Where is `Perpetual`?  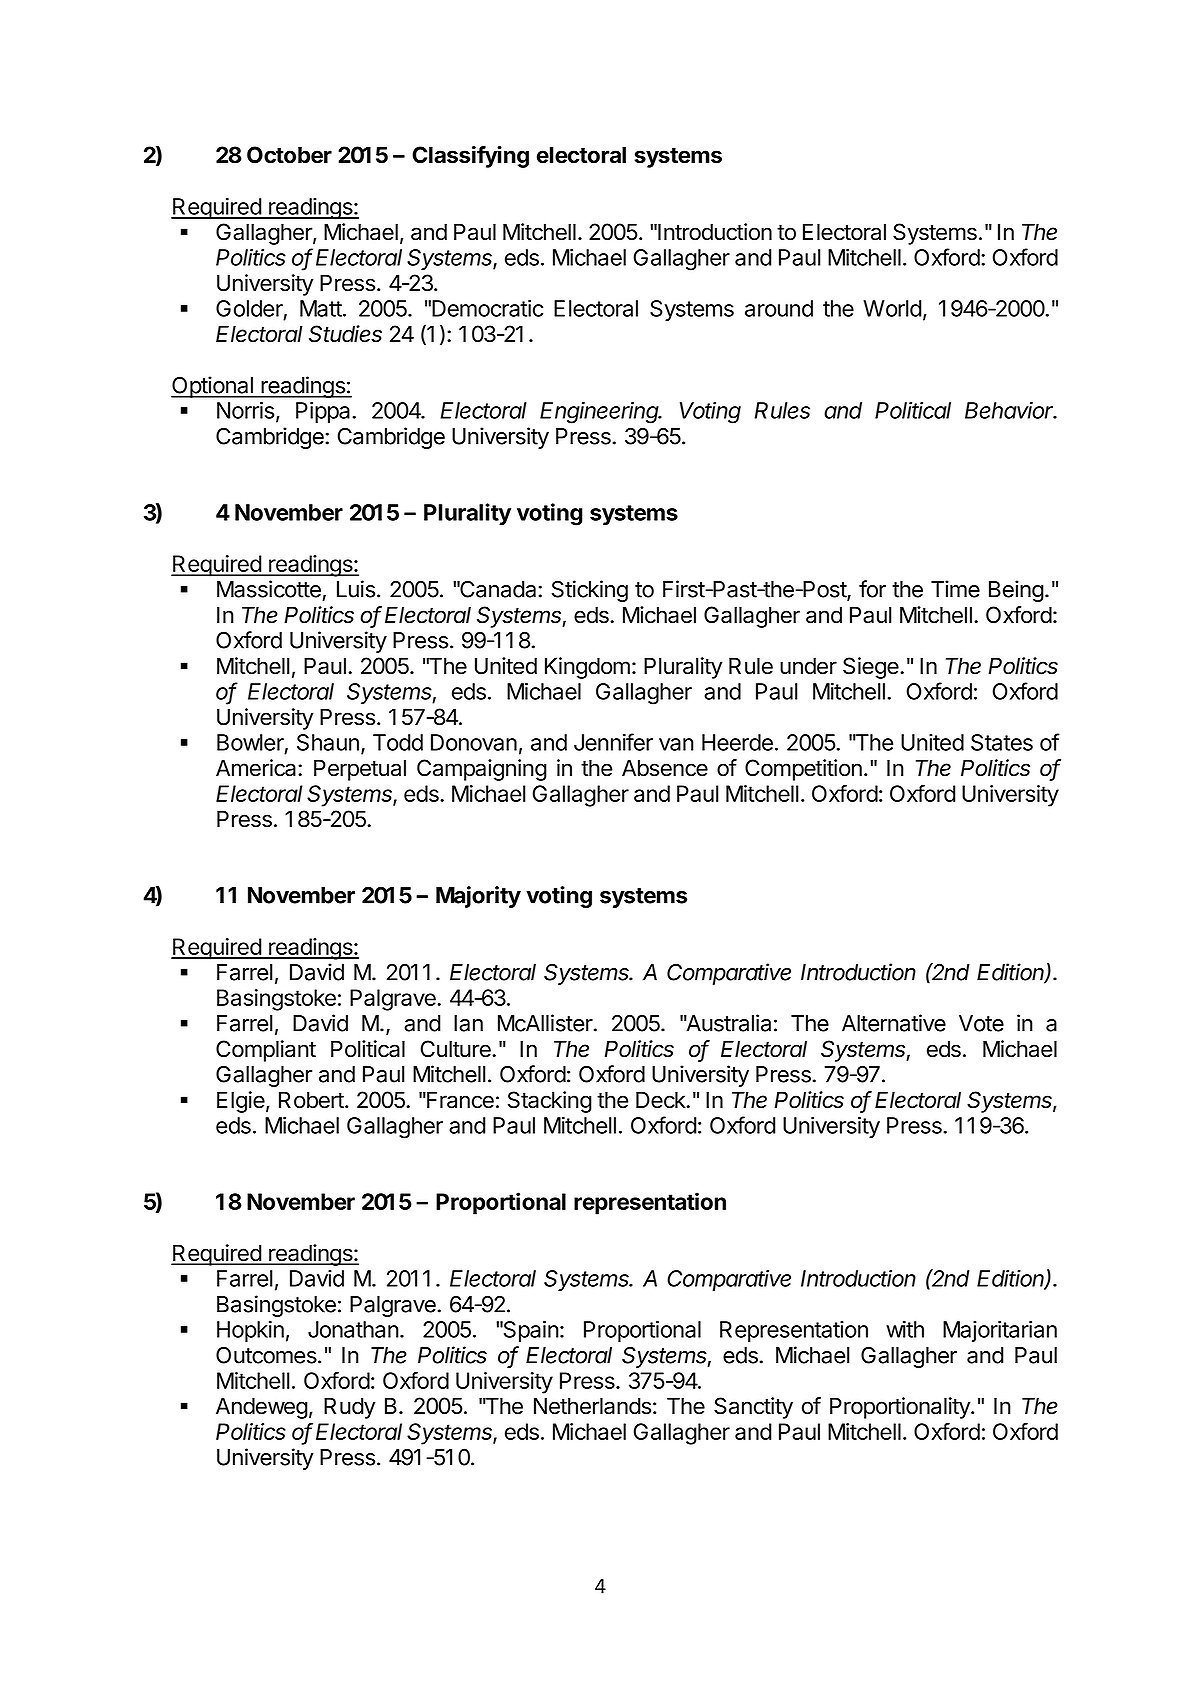 Perpetual is located at coordinates (360, 770).
